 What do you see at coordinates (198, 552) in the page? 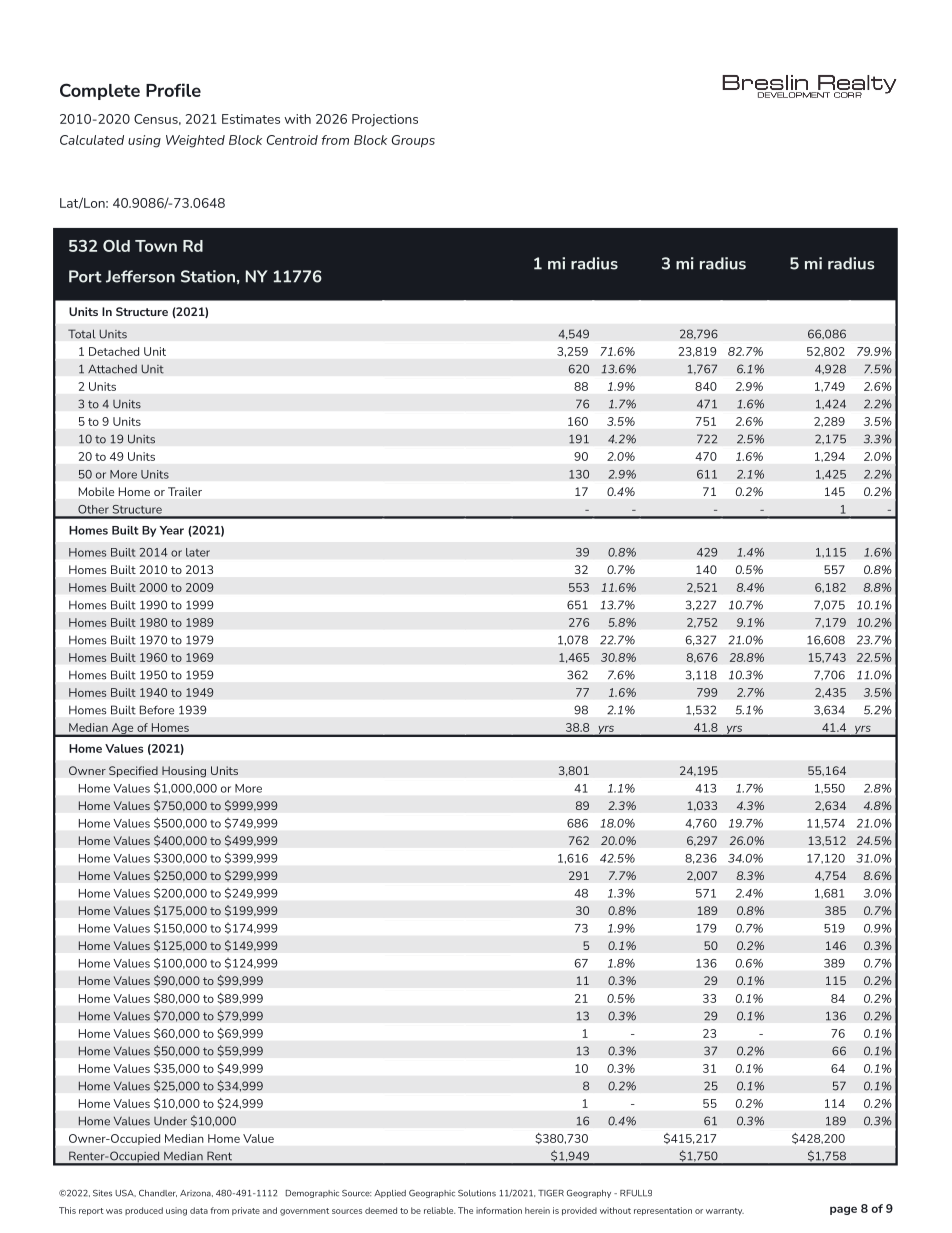
I see `later` at bounding box center [198, 552].
